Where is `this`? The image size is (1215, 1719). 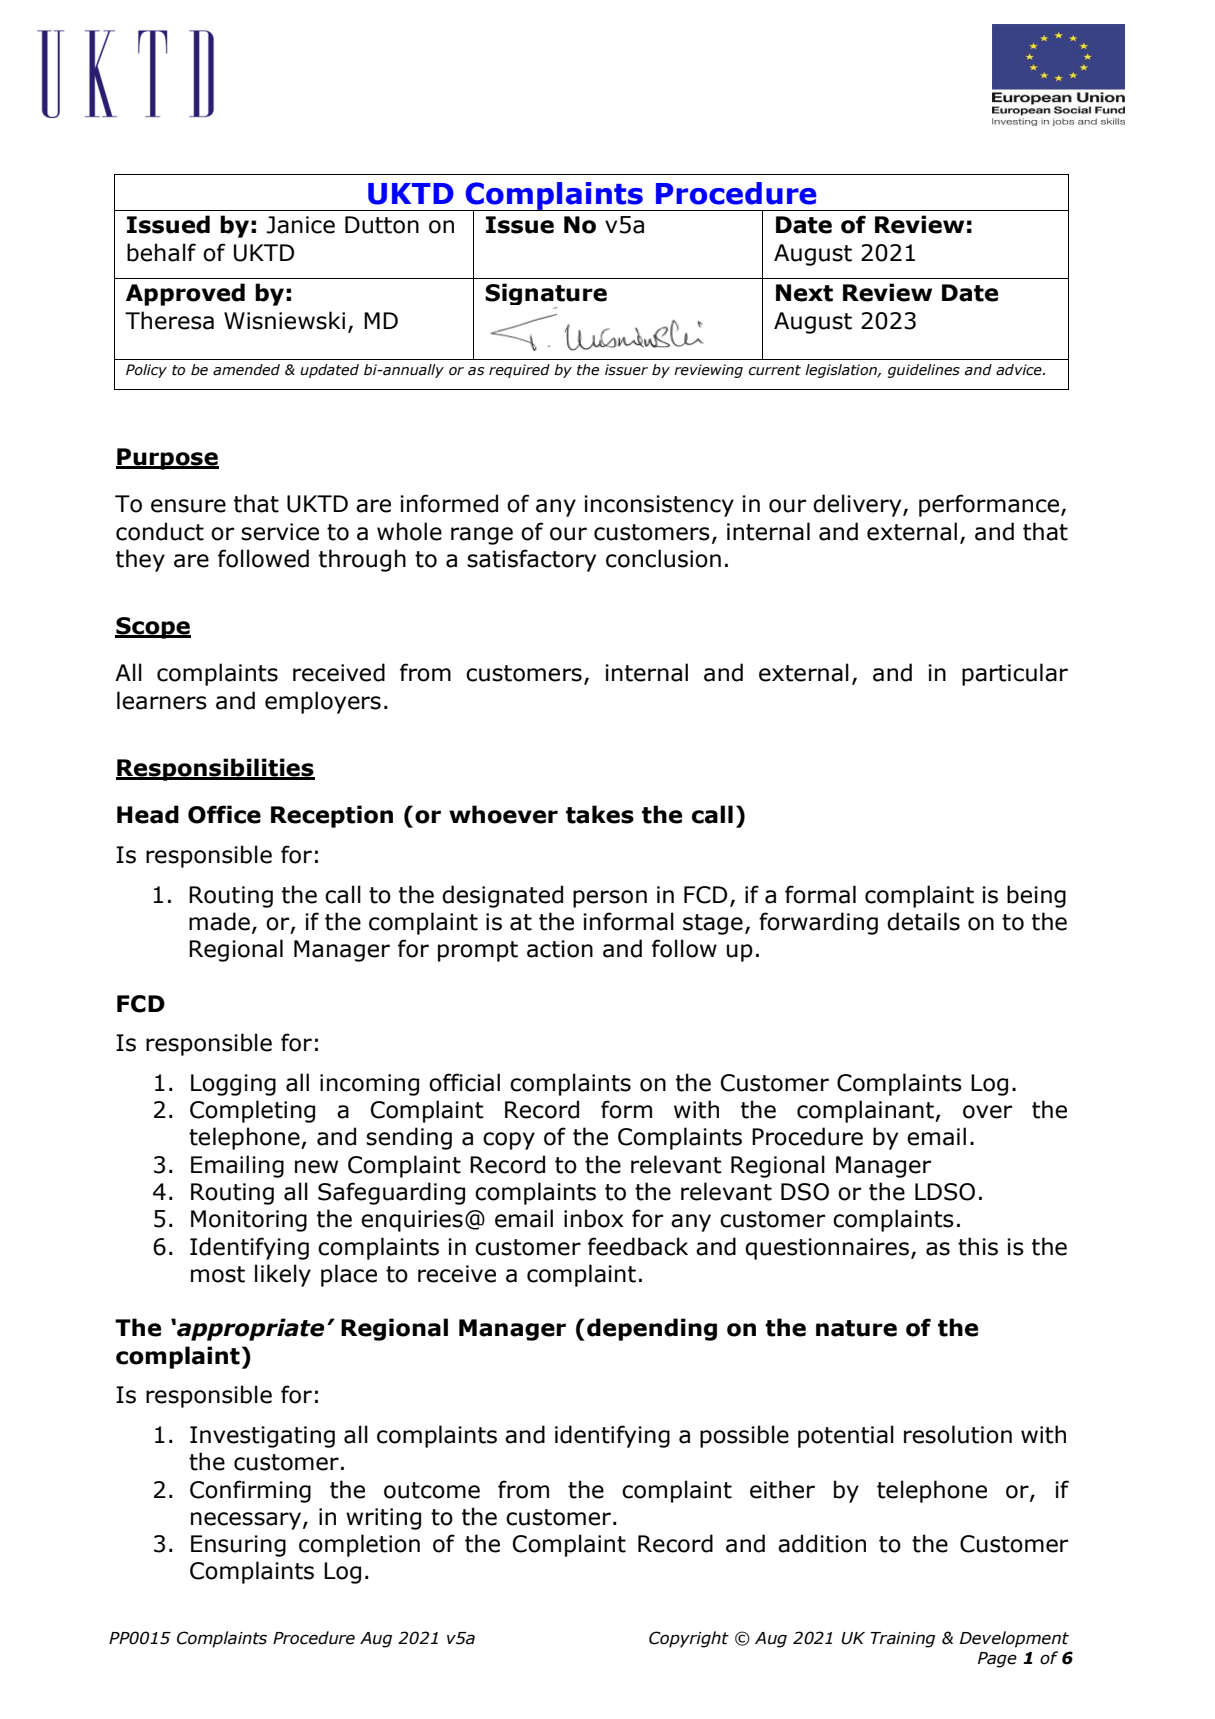
this is located at coordinates (978, 1246).
